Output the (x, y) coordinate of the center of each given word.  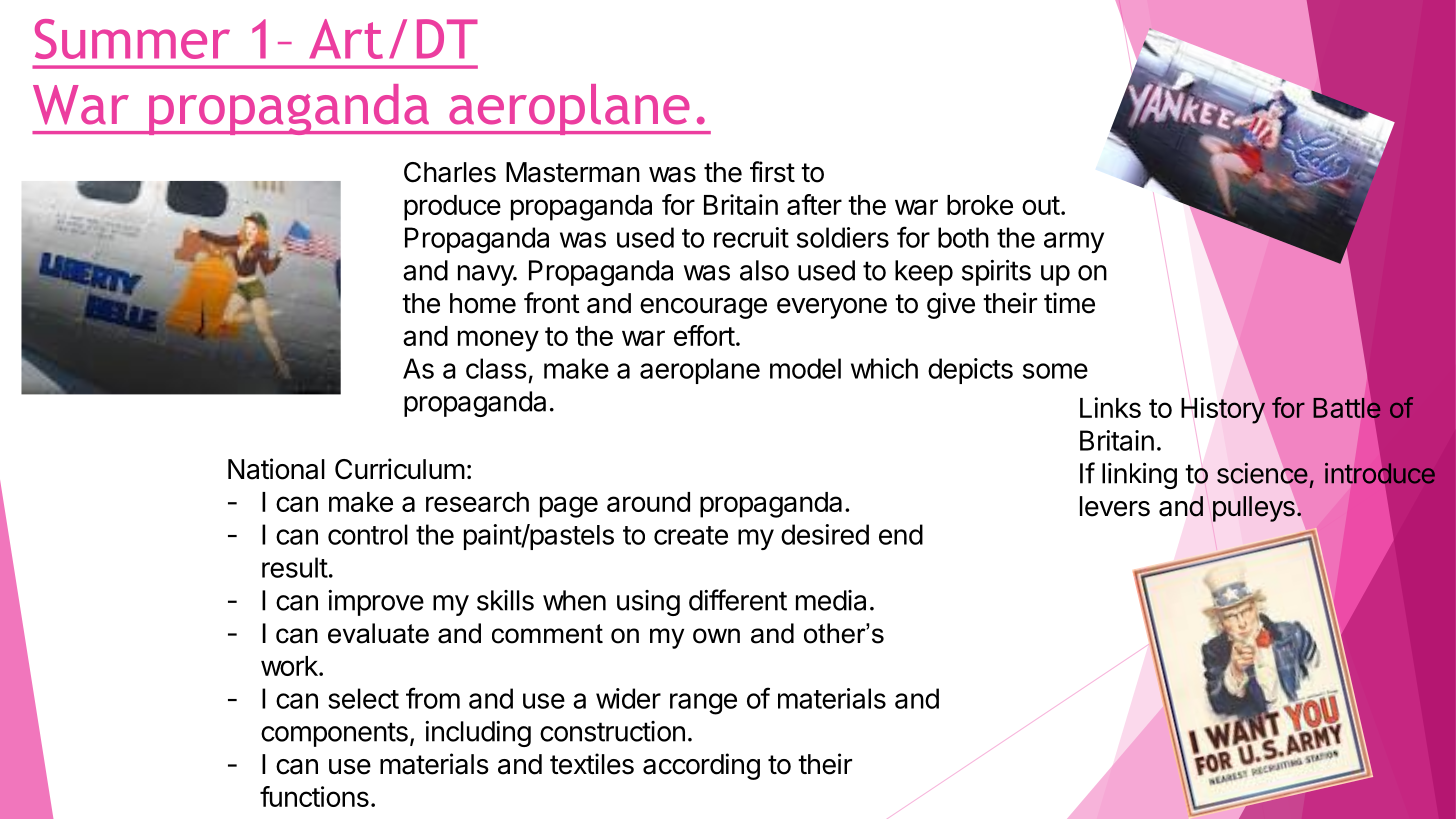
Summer (132, 39)
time (1069, 303)
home (483, 303)
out (1041, 205)
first (772, 172)
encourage (703, 308)
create (691, 535)
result (295, 567)
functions (314, 796)
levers (1115, 506)
